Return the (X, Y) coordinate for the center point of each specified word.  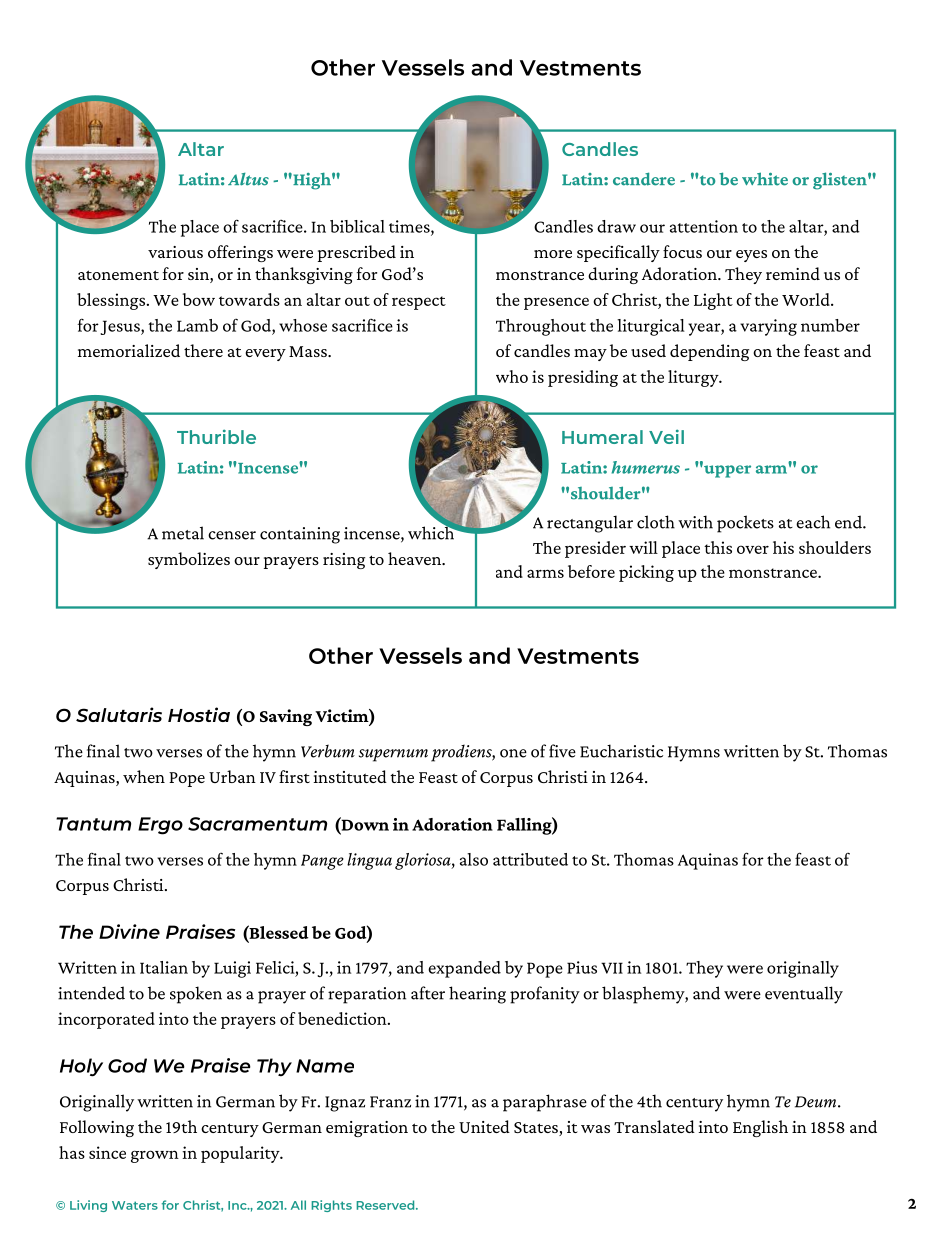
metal (183, 533)
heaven (416, 558)
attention (704, 226)
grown (155, 1156)
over (753, 549)
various (175, 252)
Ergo (160, 826)
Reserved (386, 1205)
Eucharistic (621, 751)
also (474, 859)
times (410, 227)
